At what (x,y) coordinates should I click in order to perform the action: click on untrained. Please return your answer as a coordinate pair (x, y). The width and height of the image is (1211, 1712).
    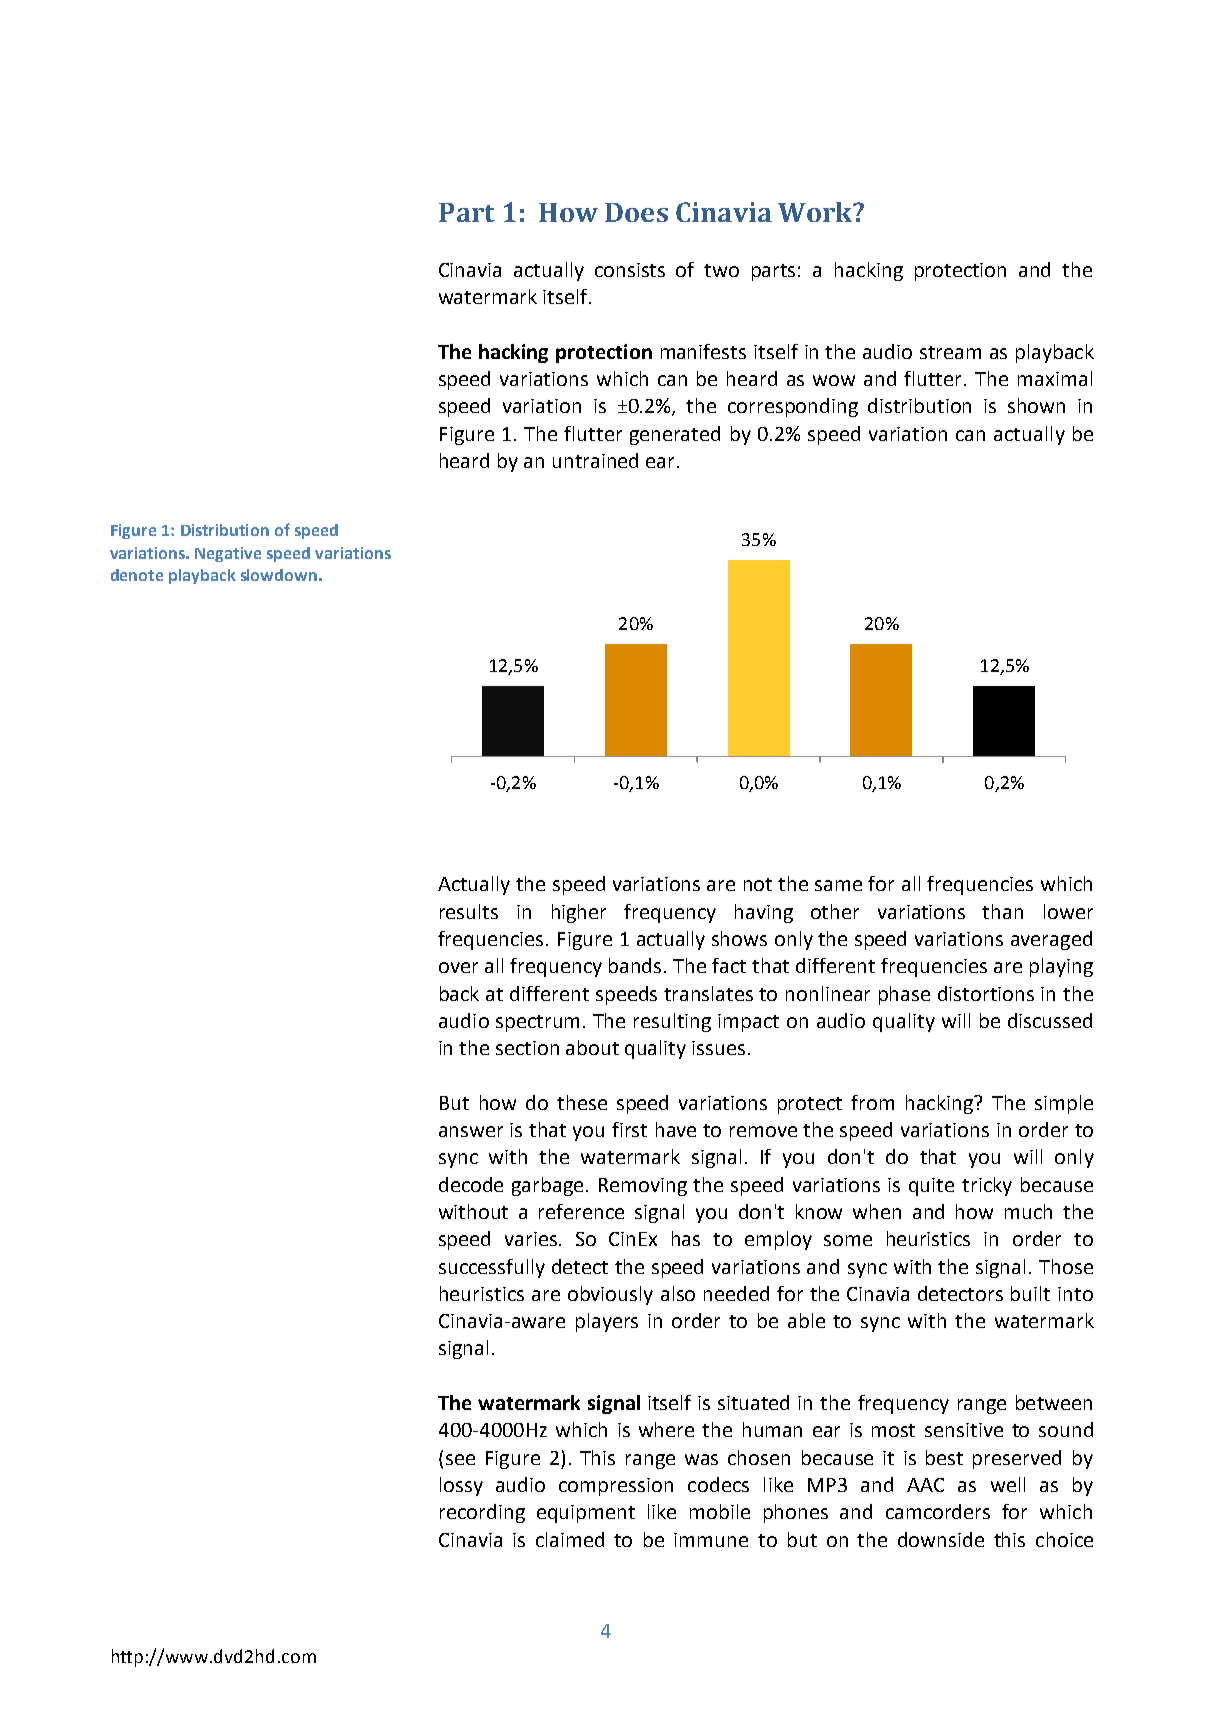
    Looking at the image, I should click on (595, 460).
